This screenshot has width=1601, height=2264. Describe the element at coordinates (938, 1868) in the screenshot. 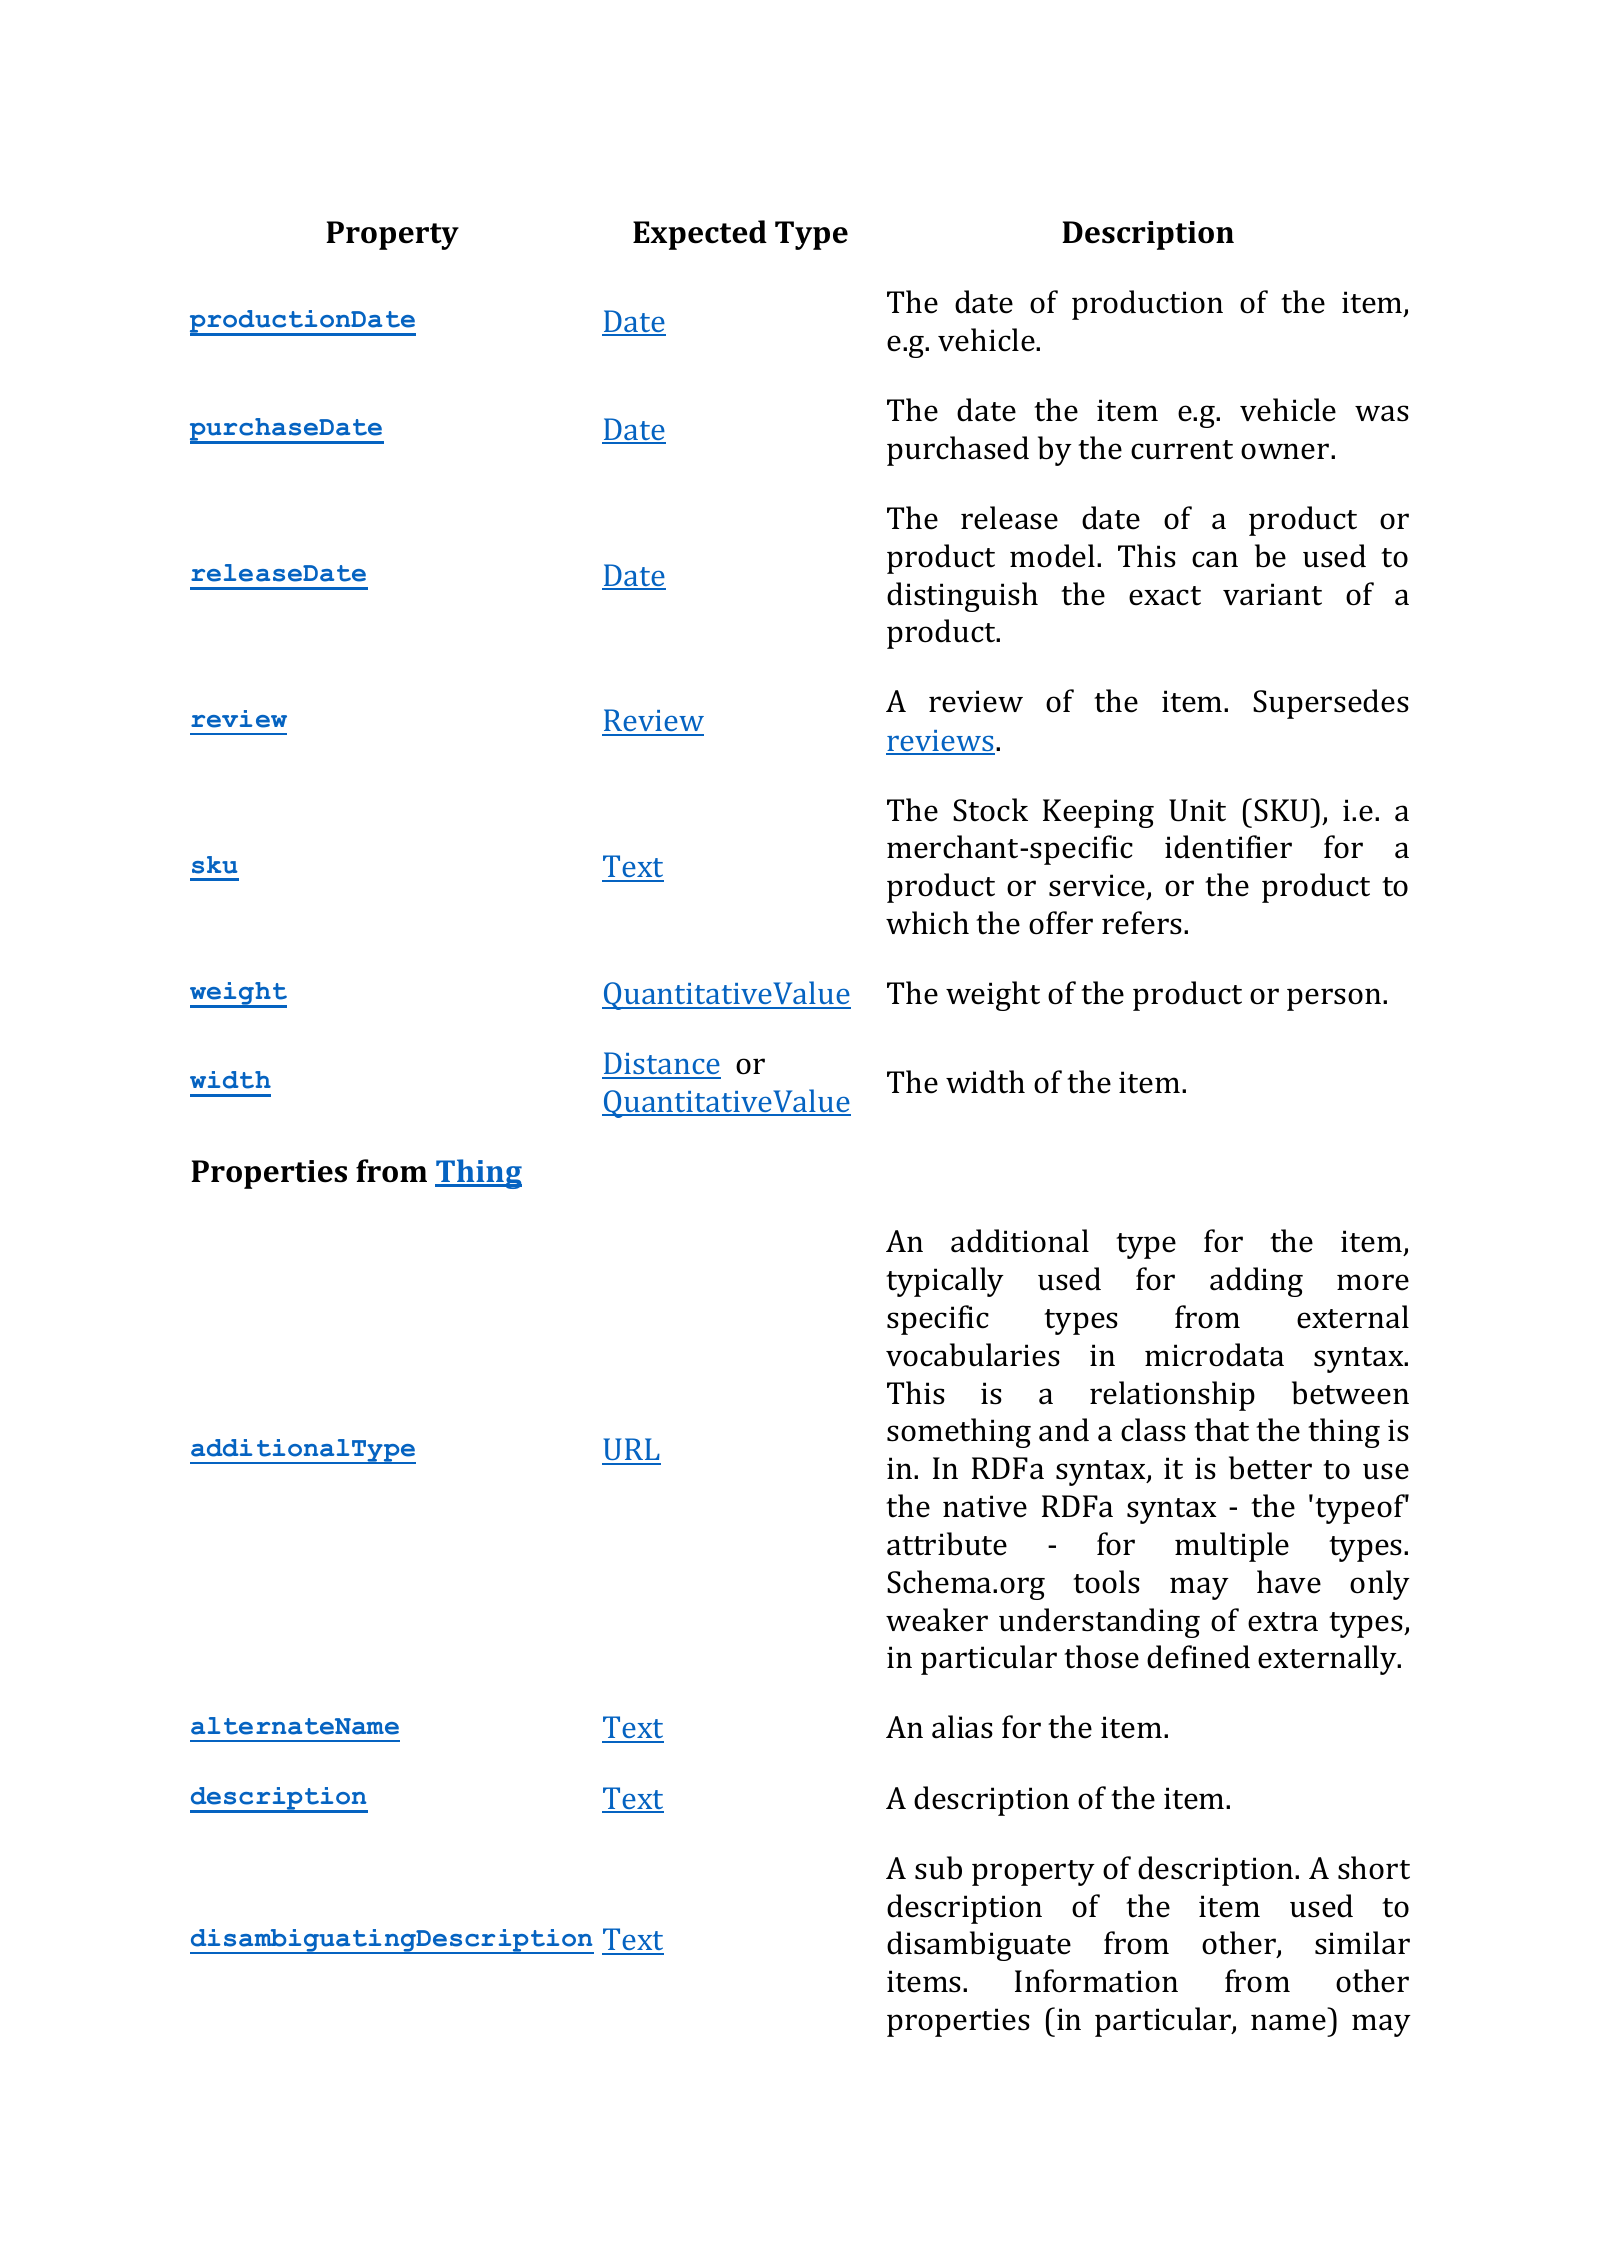

I see `sub` at that location.
